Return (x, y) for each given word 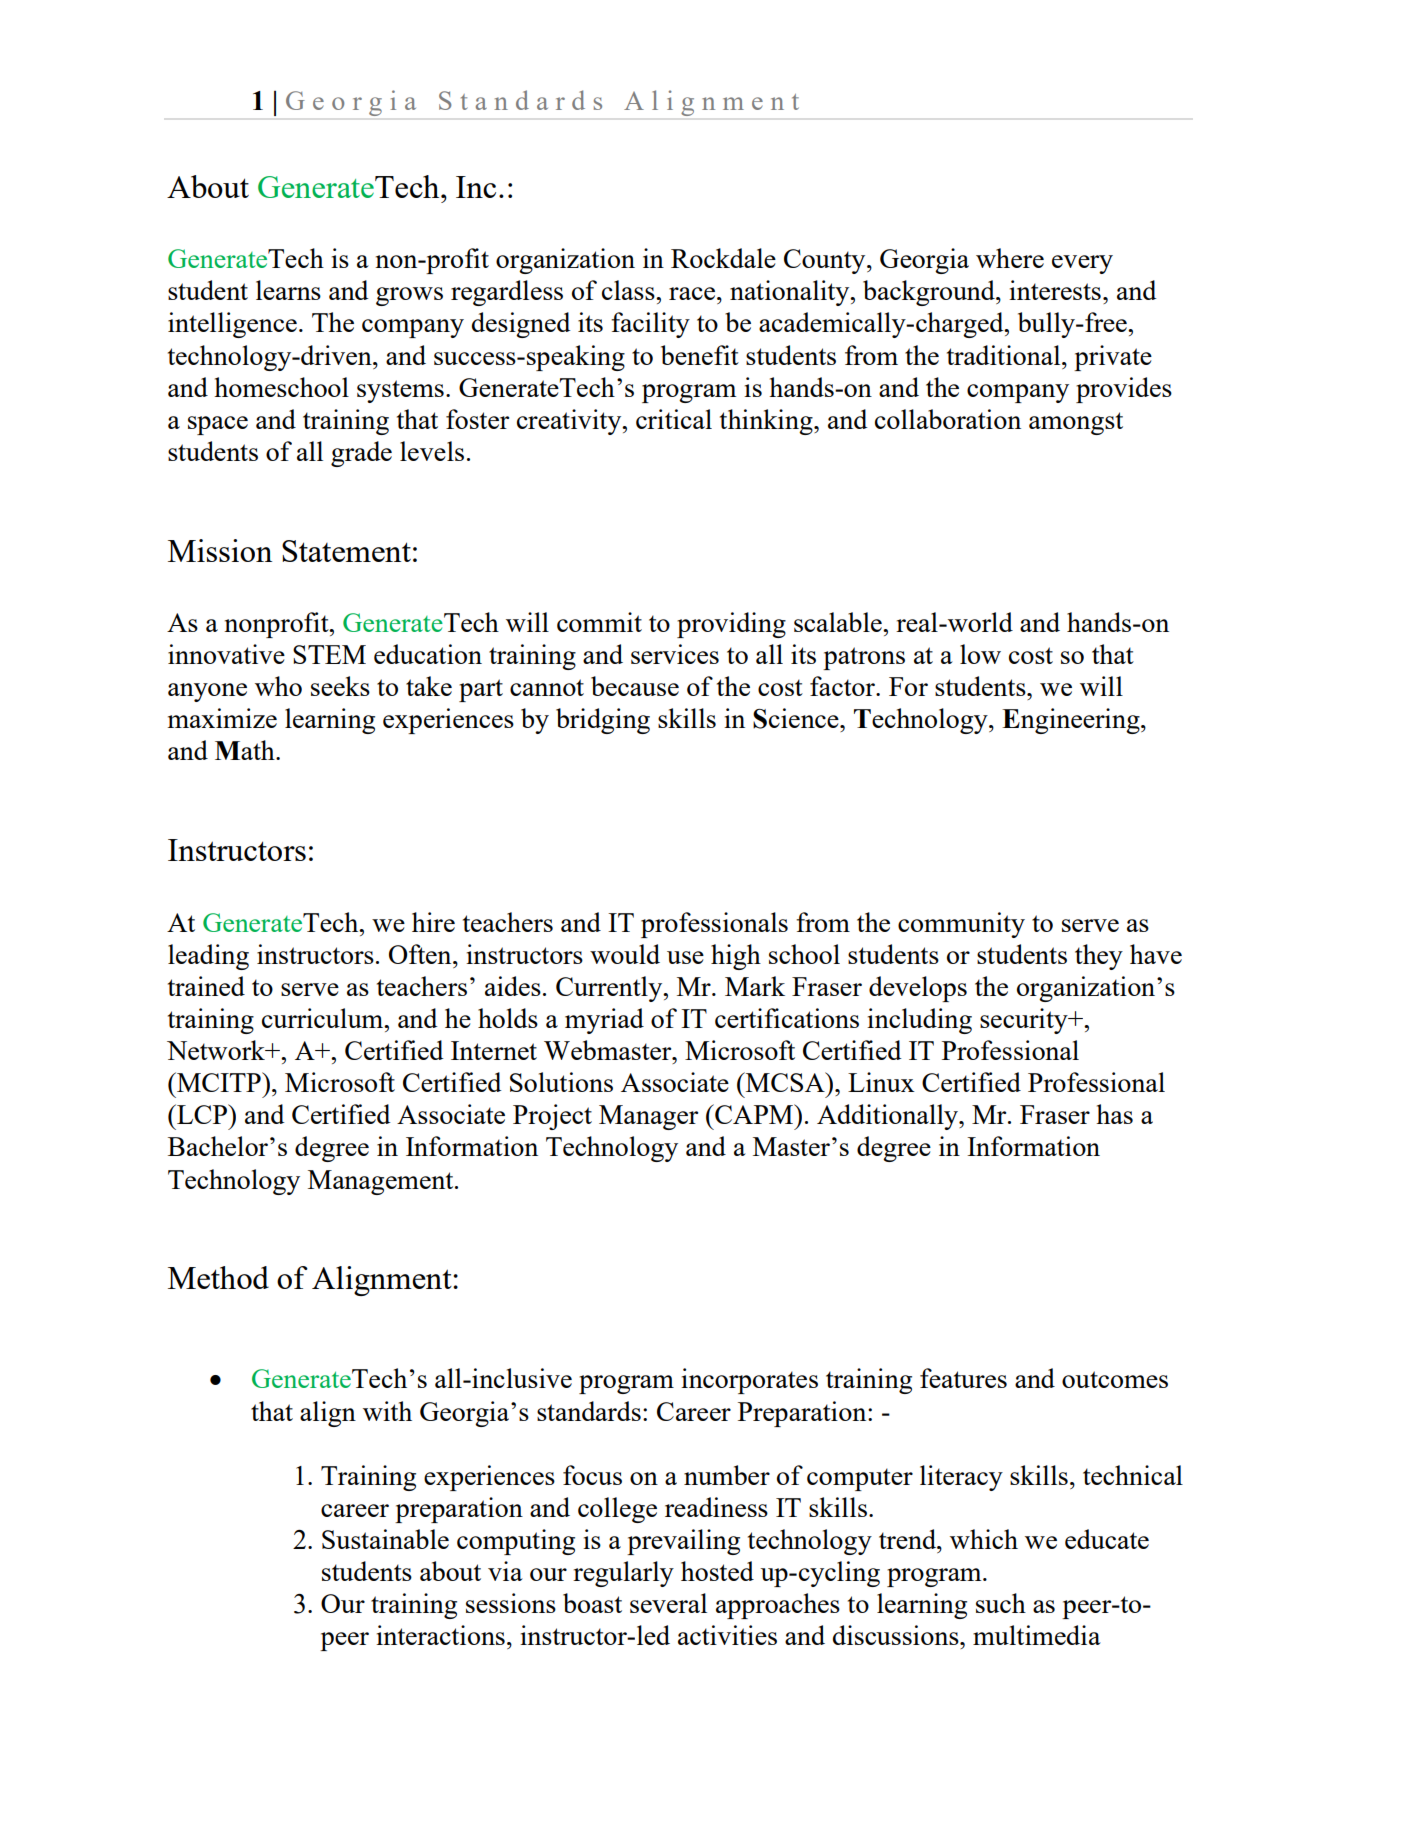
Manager (648, 1117)
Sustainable (385, 1539)
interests (1055, 290)
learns (288, 290)
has (1114, 1114)
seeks (340, 686)
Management (382, 1182)
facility (650, 325)
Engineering (1072, 721)
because (635, 686)
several (668, 1603)
